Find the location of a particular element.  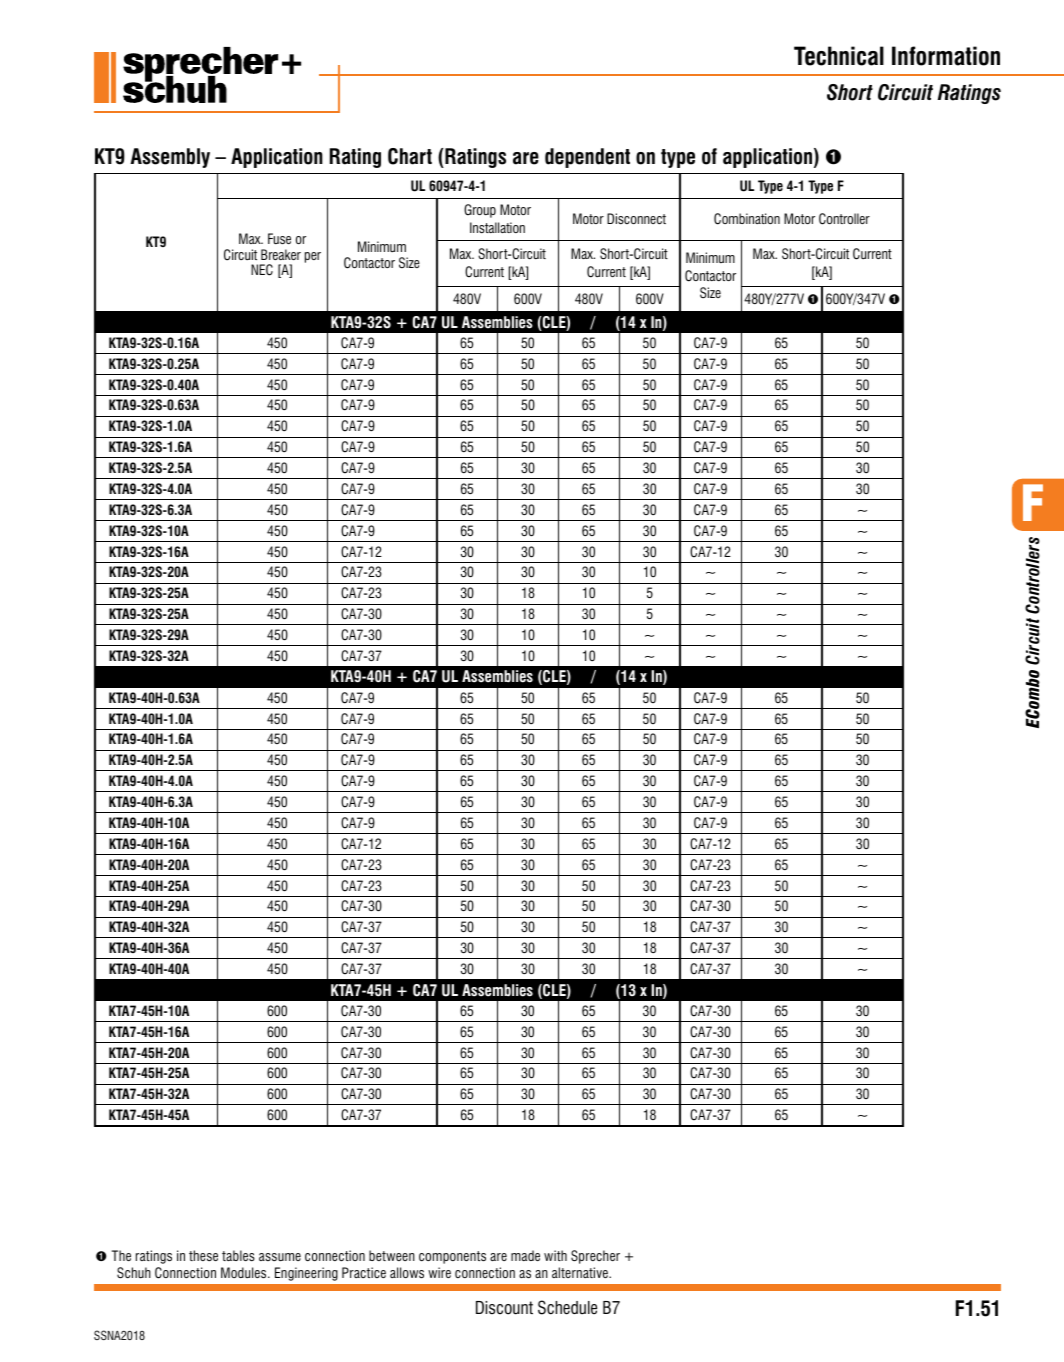

tables is located at coordinates (238, 1255).
